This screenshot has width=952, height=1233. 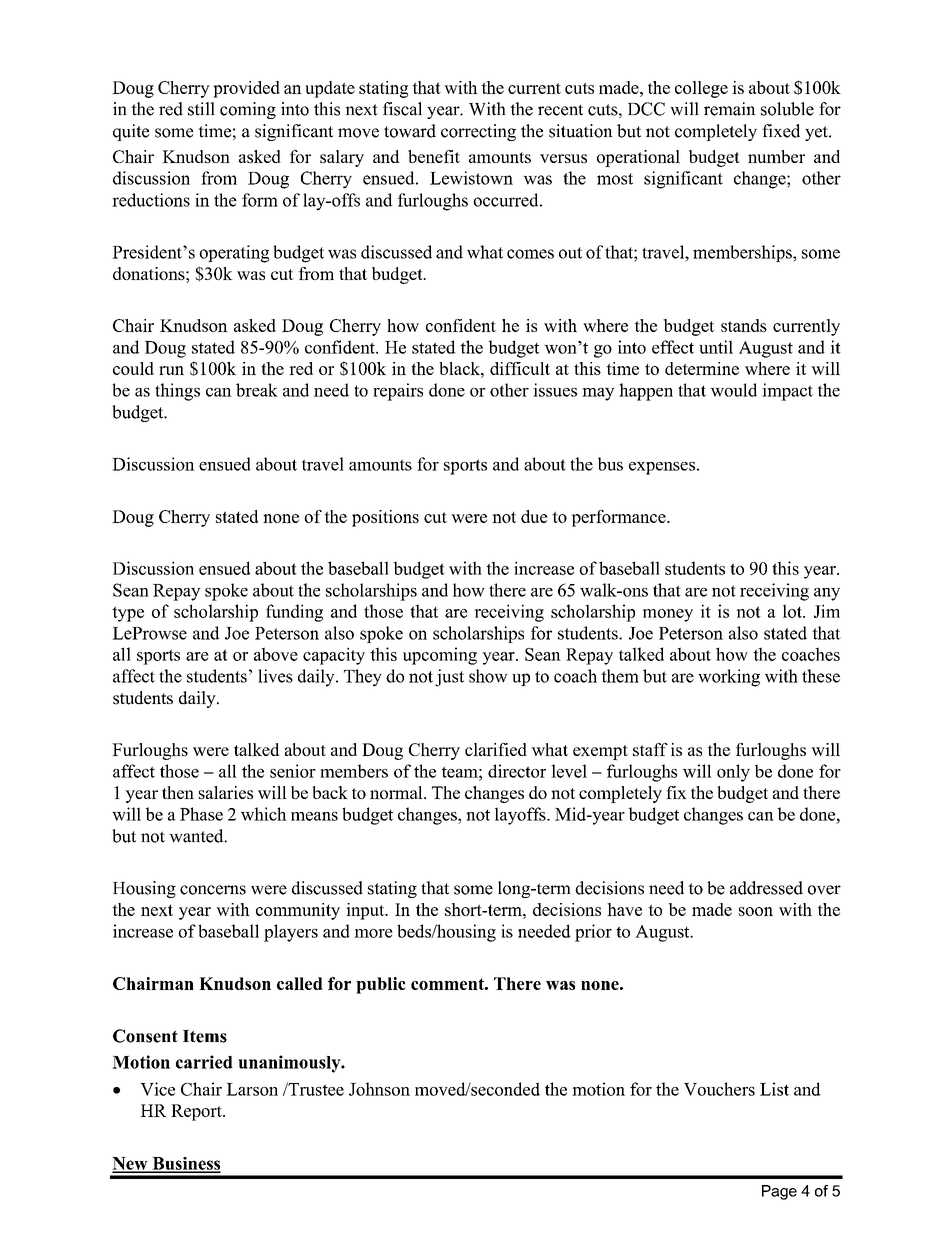 What do you see at coordinates (733, 390) in the screenshot?
I see `would` at bounding box center [733, 390].
